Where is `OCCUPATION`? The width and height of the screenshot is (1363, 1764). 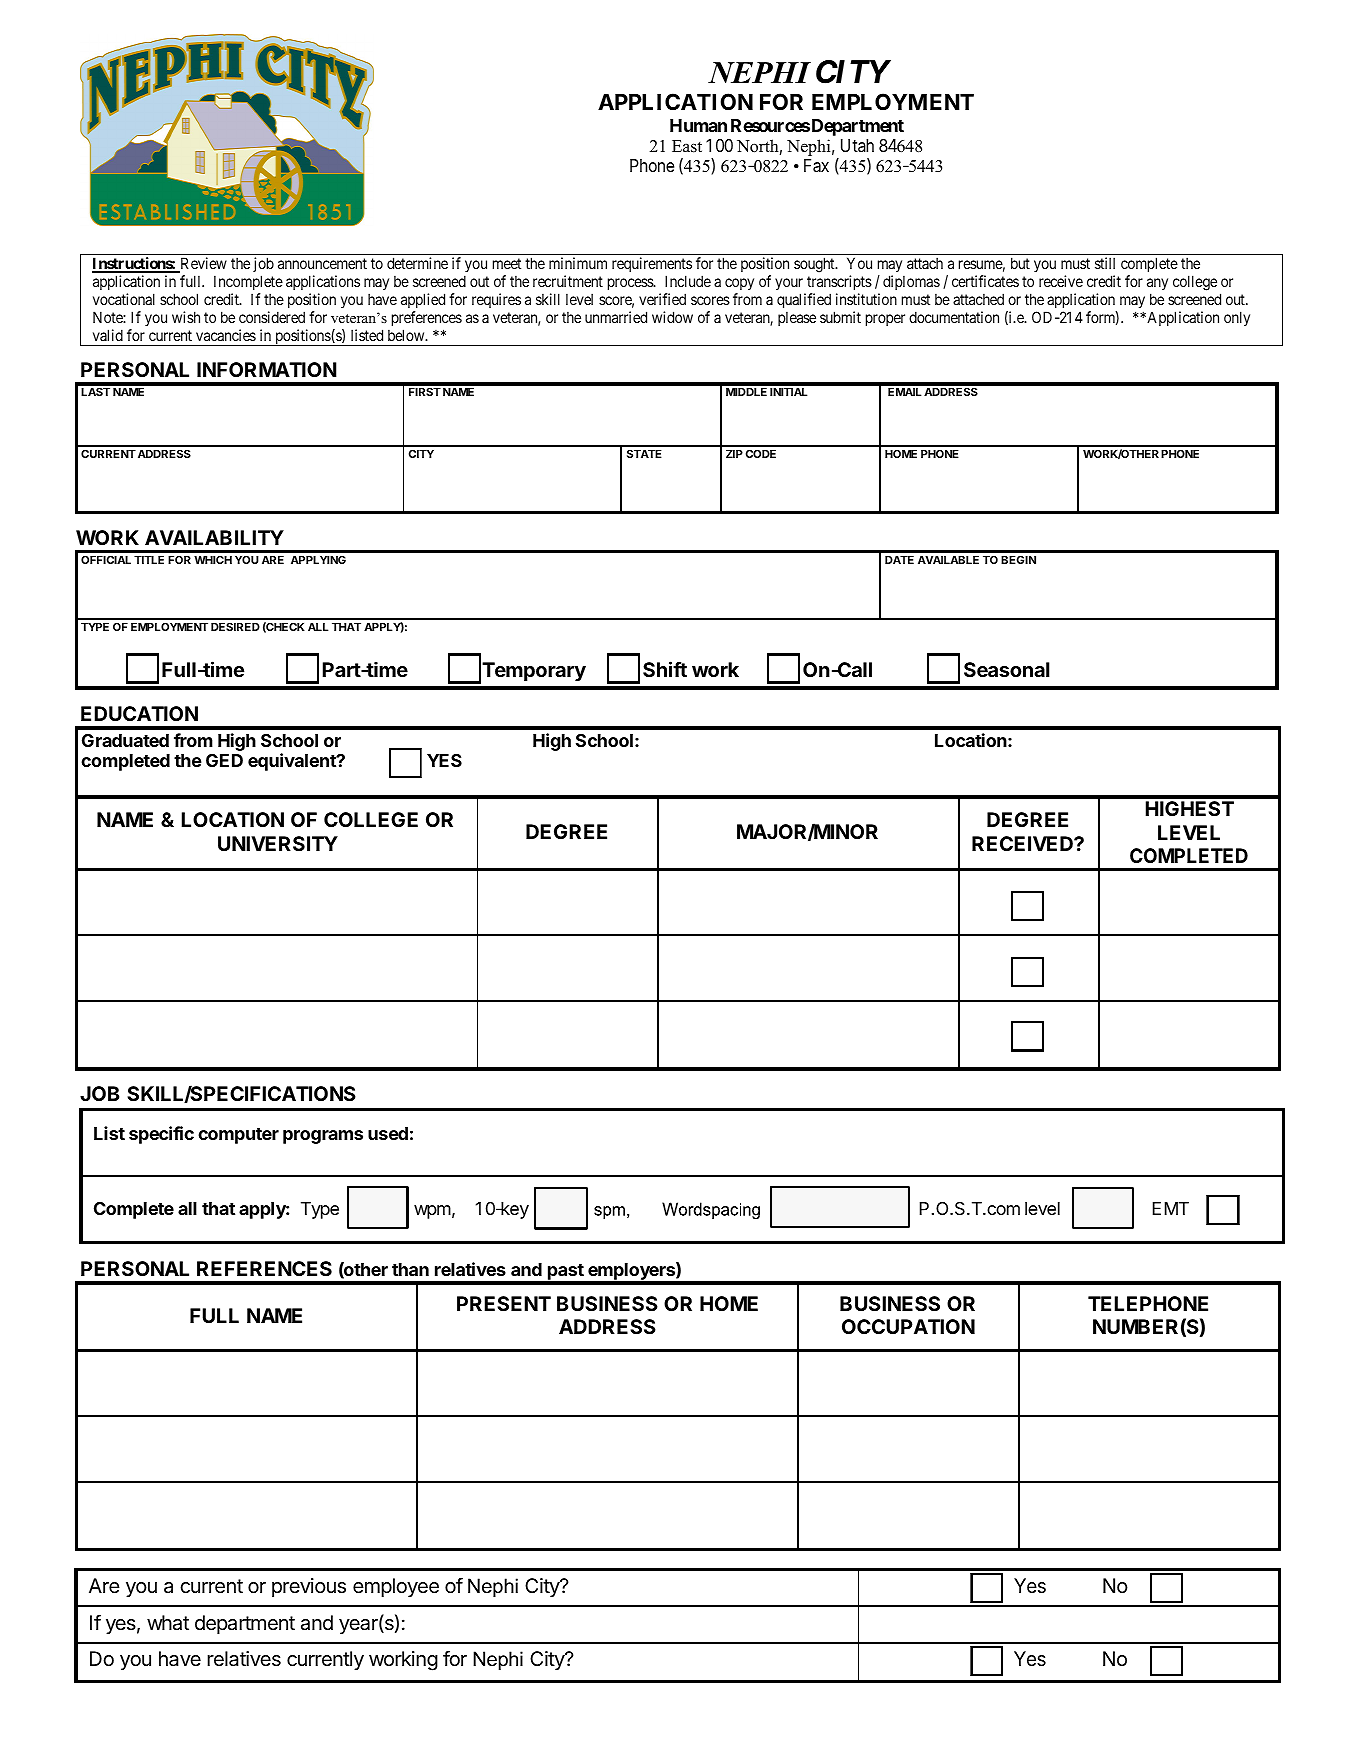 OCCUPATION is located at coordinates (908, 1326).
